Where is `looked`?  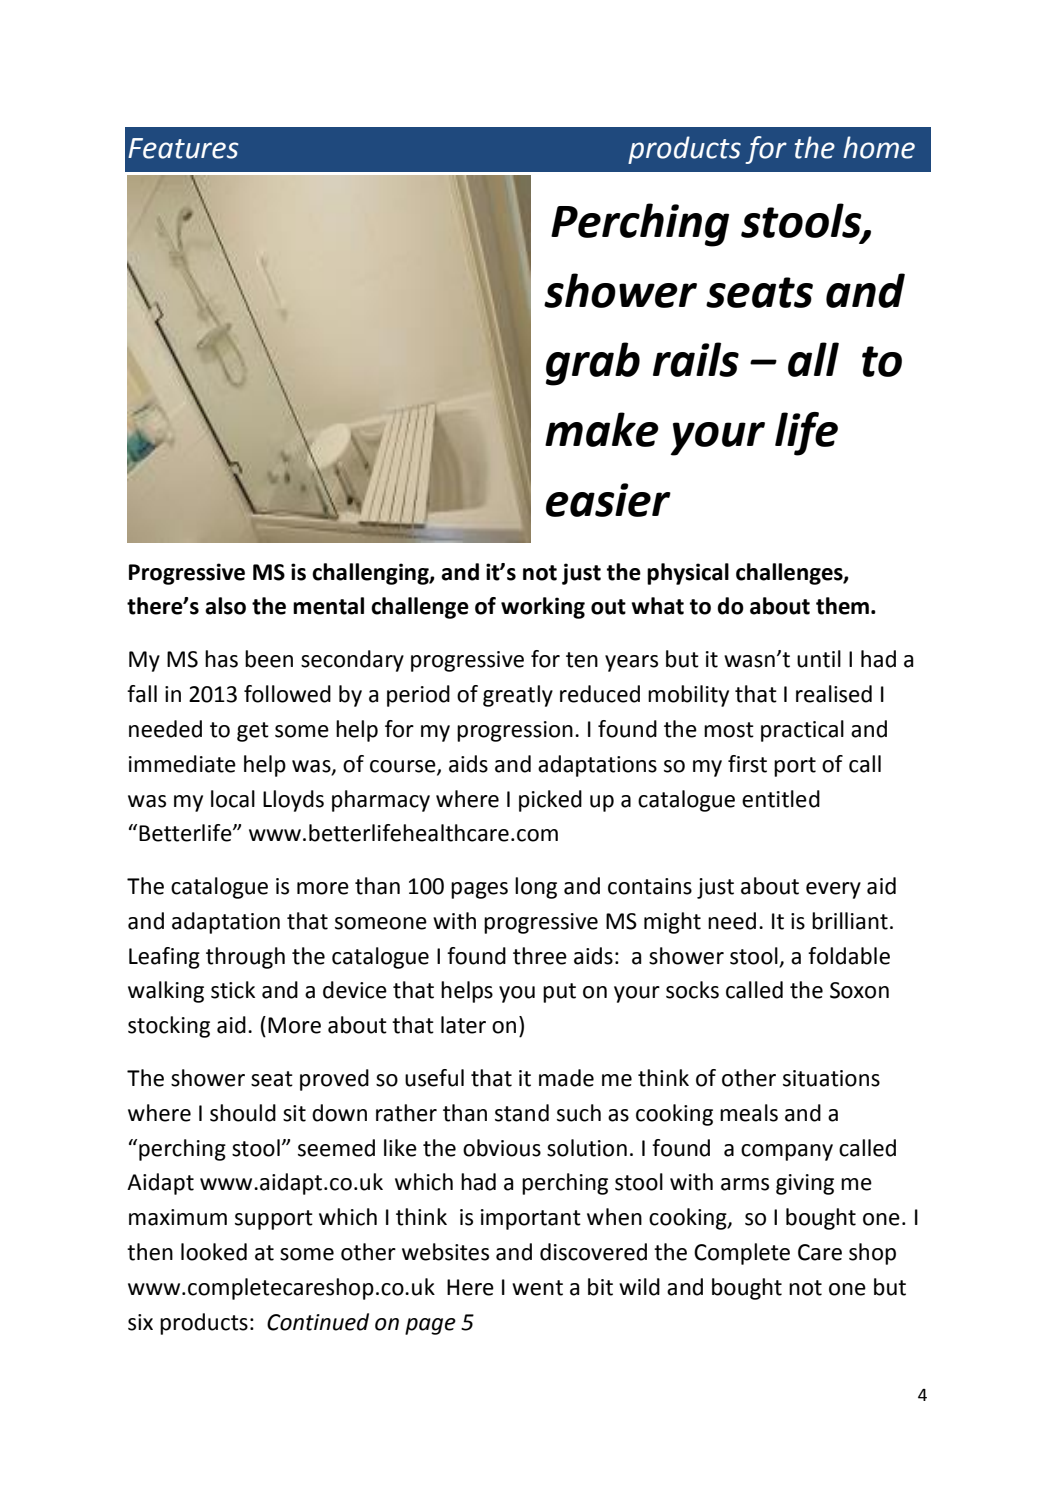
looked is located at coordinates (214, 1252).
